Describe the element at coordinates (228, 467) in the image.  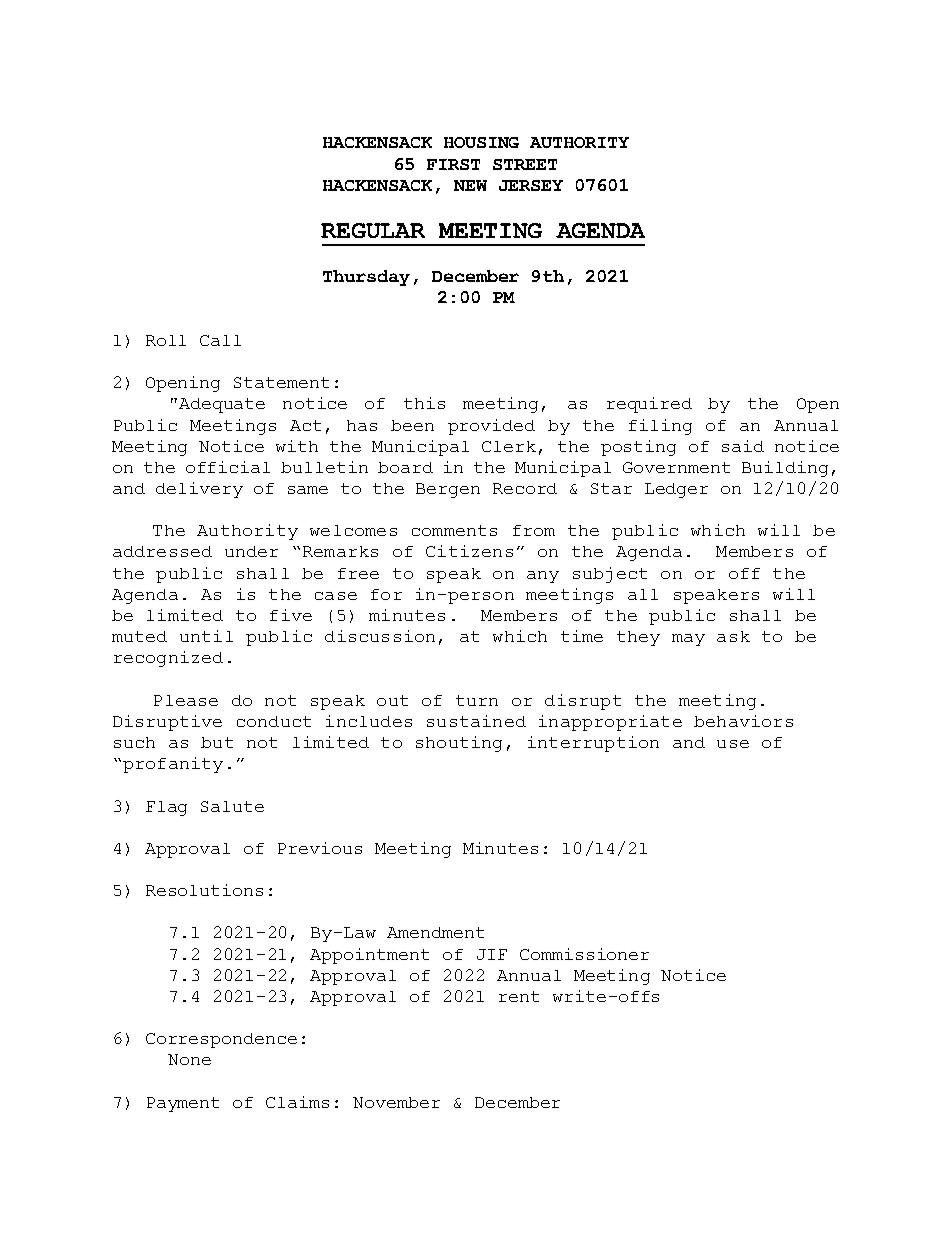
I see `official` at that location.
